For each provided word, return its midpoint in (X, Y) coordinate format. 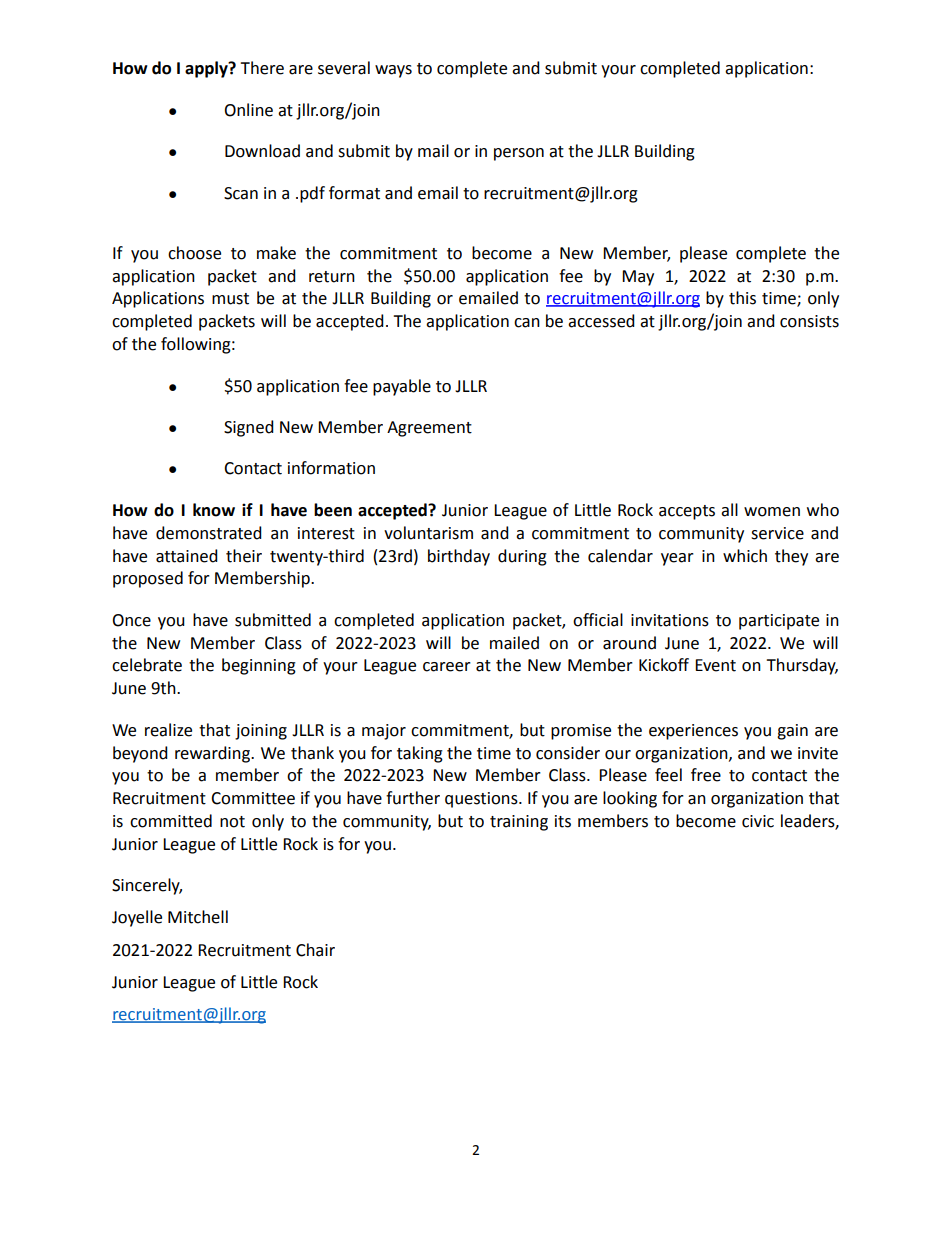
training (519, 823)
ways (393, 71)
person (519, 154)
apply (207, 69)
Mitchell (198, 917)
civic (758, 821)
